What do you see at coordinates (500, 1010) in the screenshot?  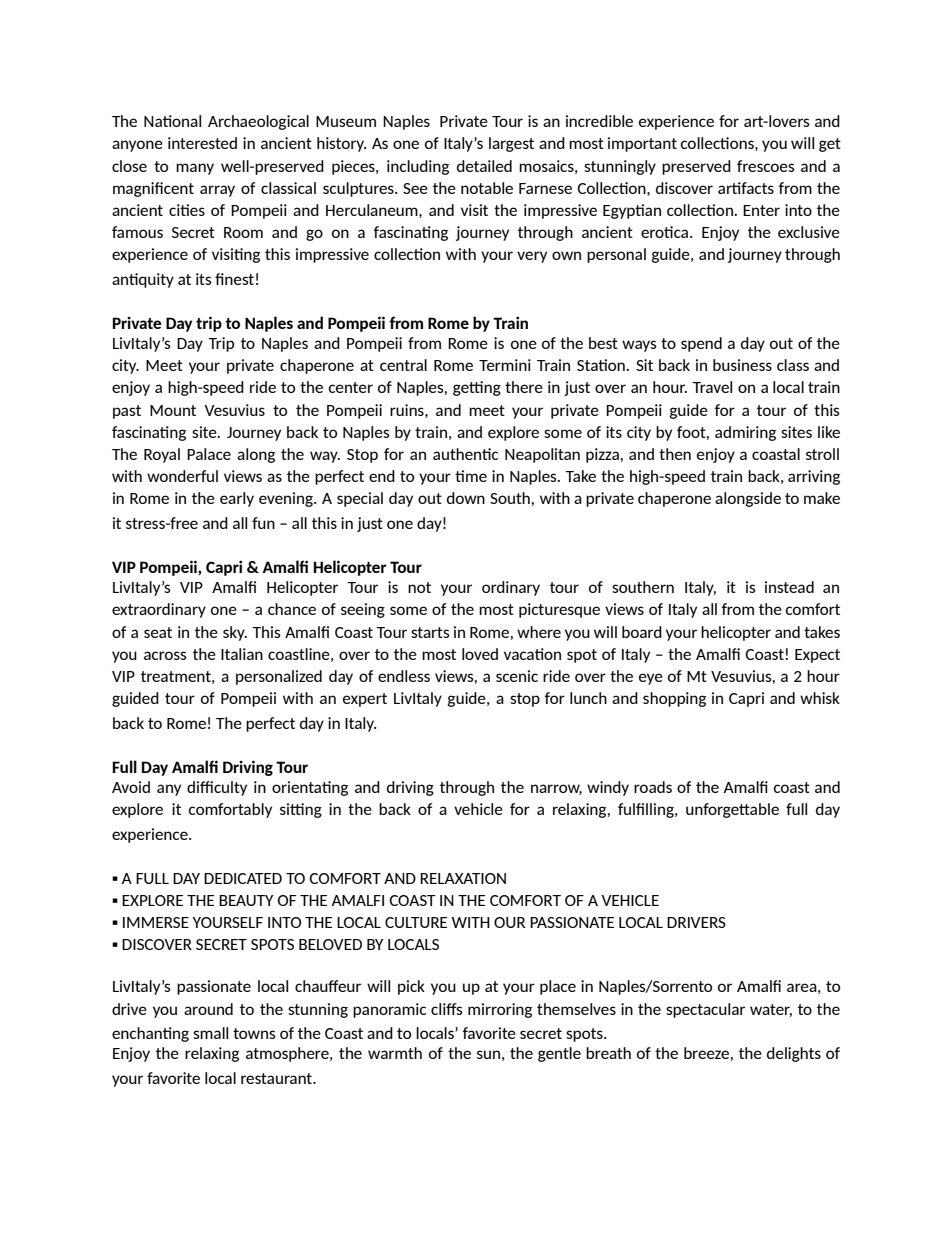 I see `mirroring` at bounding box center [500, 1010].
